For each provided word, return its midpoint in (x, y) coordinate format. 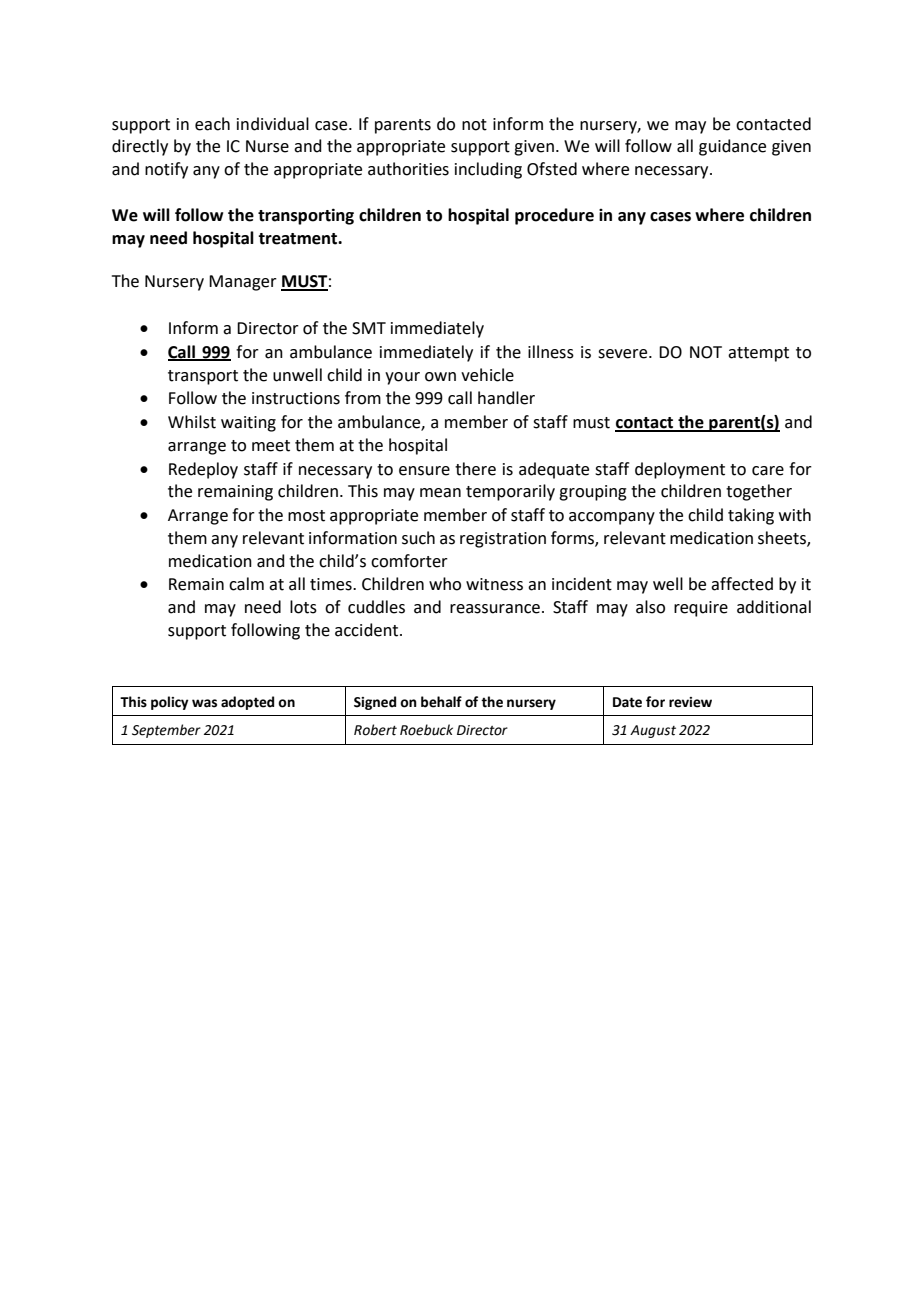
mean (440, 493)
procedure (554, 216)
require (701, 609)
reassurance (495, 609)
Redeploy (203, 470)
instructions (296, 398)
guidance (732, 147)
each (212, 124)
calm (246, 584)
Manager (243, 283)
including (488, 170)
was (204, 703)
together (759, 492)
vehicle (487, 375)
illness (551, 352)
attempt (758, 354)
